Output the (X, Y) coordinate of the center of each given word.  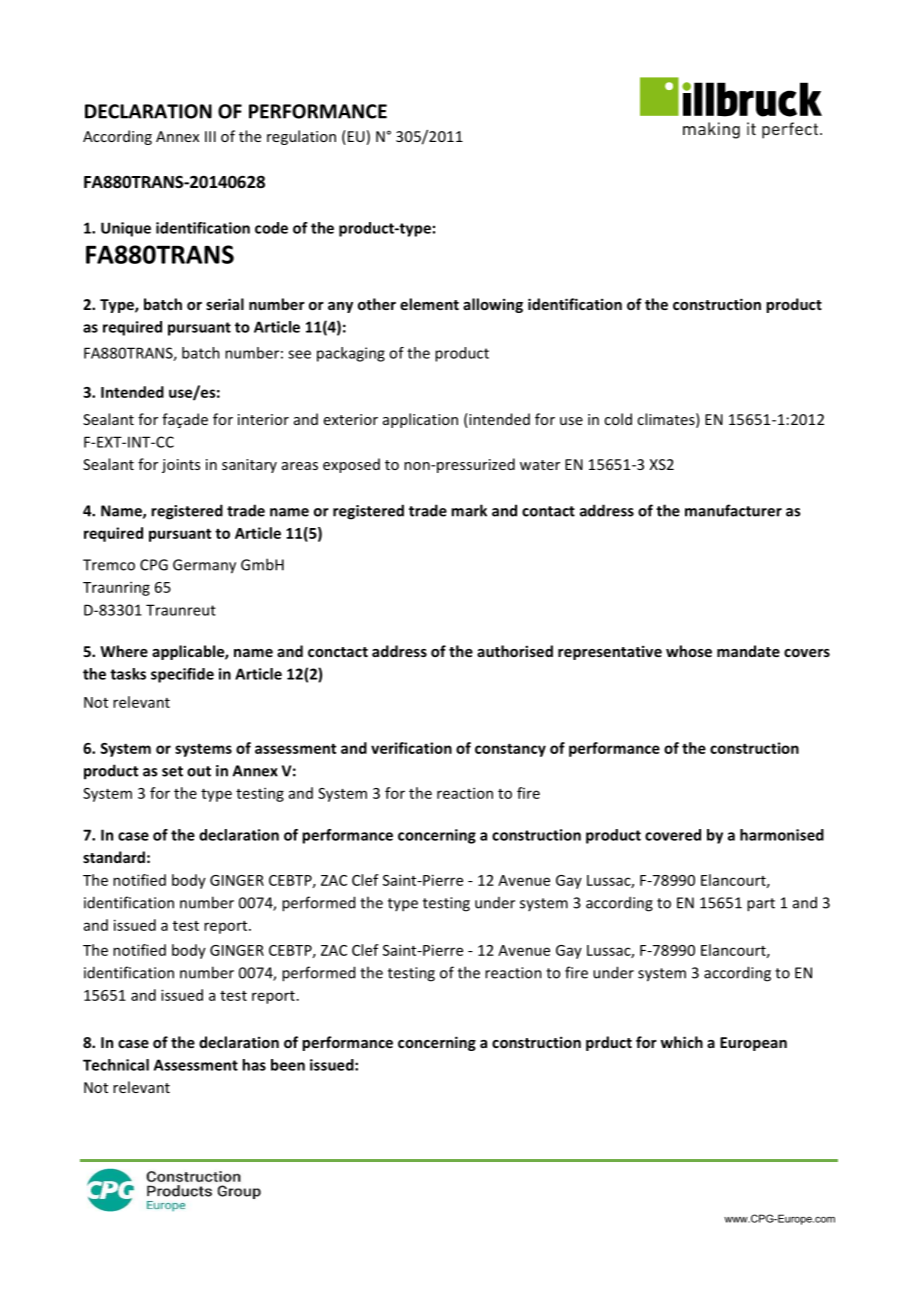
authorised (515, 651)
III (210, 136)
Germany (204, 566)
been (288, 1065)
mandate (748, 651)
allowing (493, 305)
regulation (301, 137)
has (254, 1065)
